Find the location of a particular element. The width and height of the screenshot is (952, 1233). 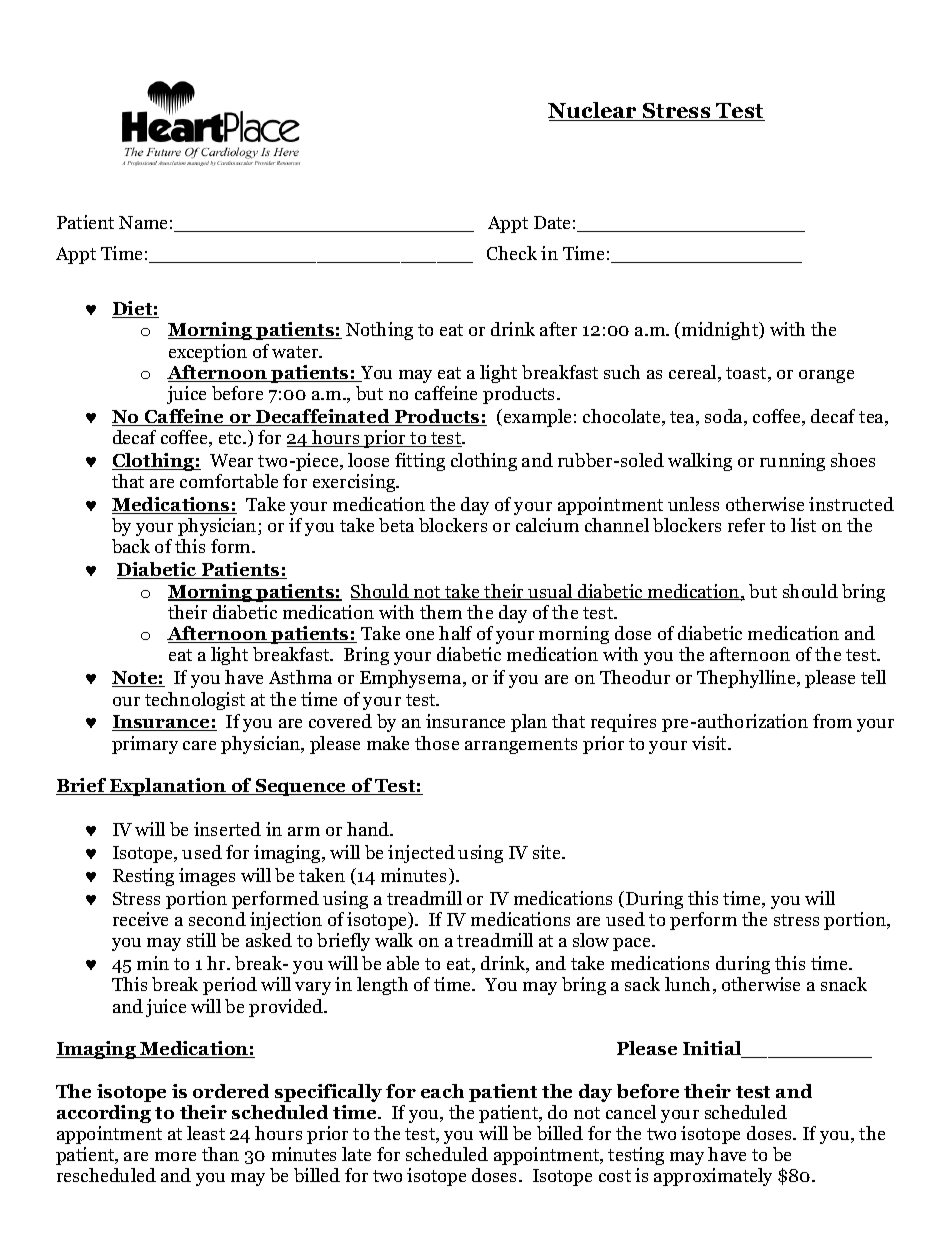

half is located at coordinates (455, 633).
